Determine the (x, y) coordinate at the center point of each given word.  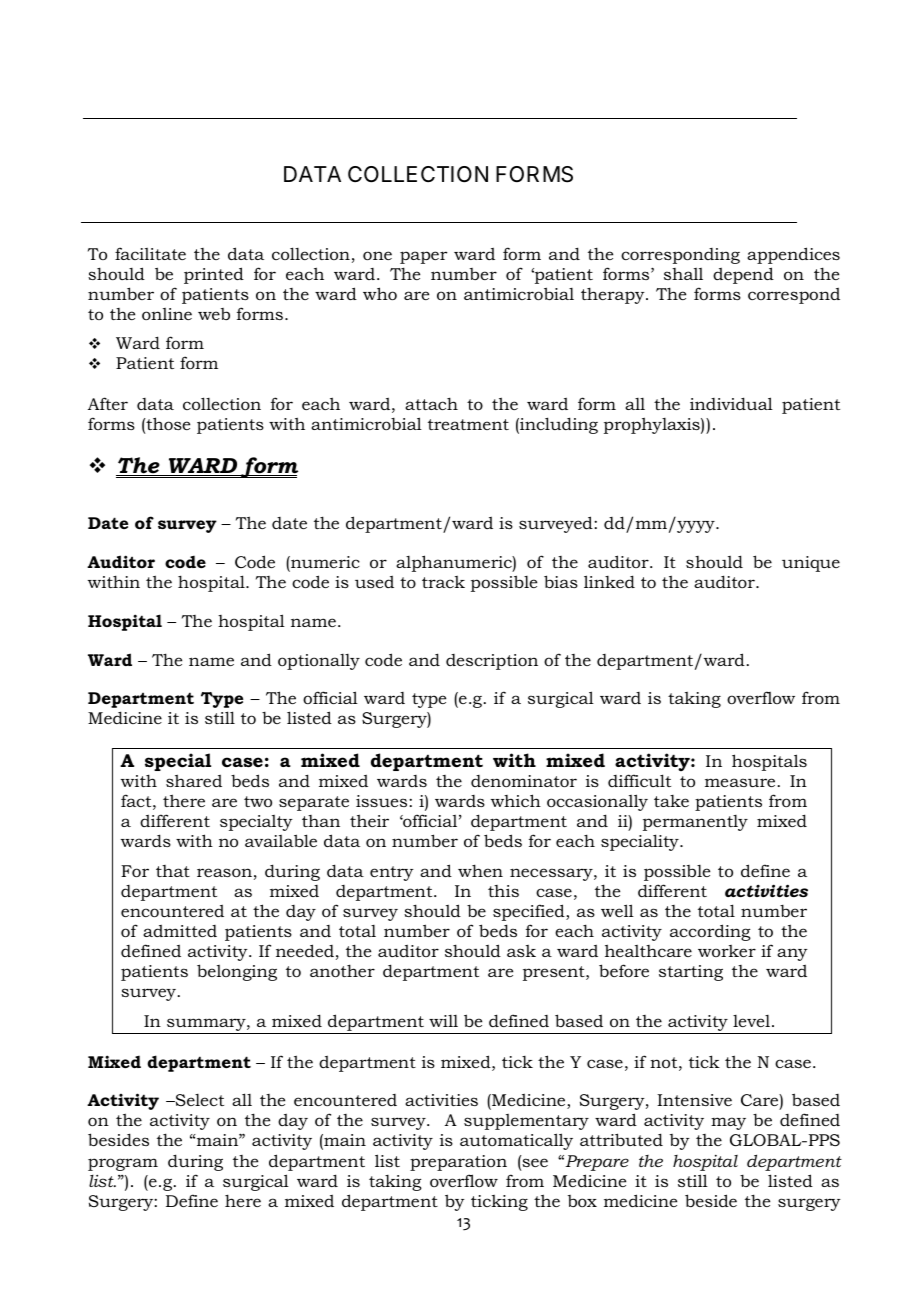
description (492, 662)
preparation (458, 1163)
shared (194, 780)
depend (743, 275)
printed (214, 275)
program (123, 1164)
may (728, 1123)
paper (423, 257)
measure (740, 782)
